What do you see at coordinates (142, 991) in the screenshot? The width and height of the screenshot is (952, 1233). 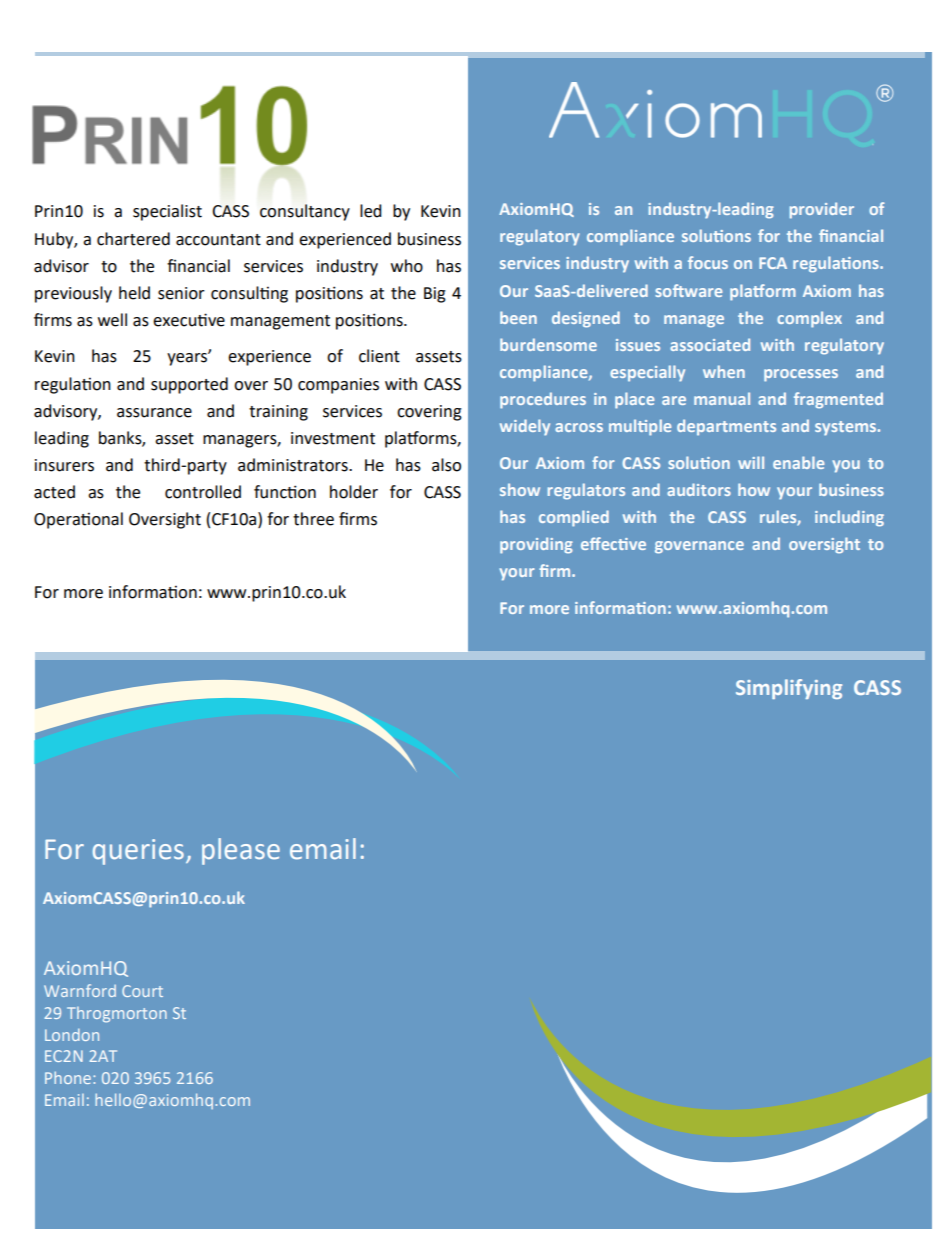 I see `Court` at bounding box center [142, 991].
